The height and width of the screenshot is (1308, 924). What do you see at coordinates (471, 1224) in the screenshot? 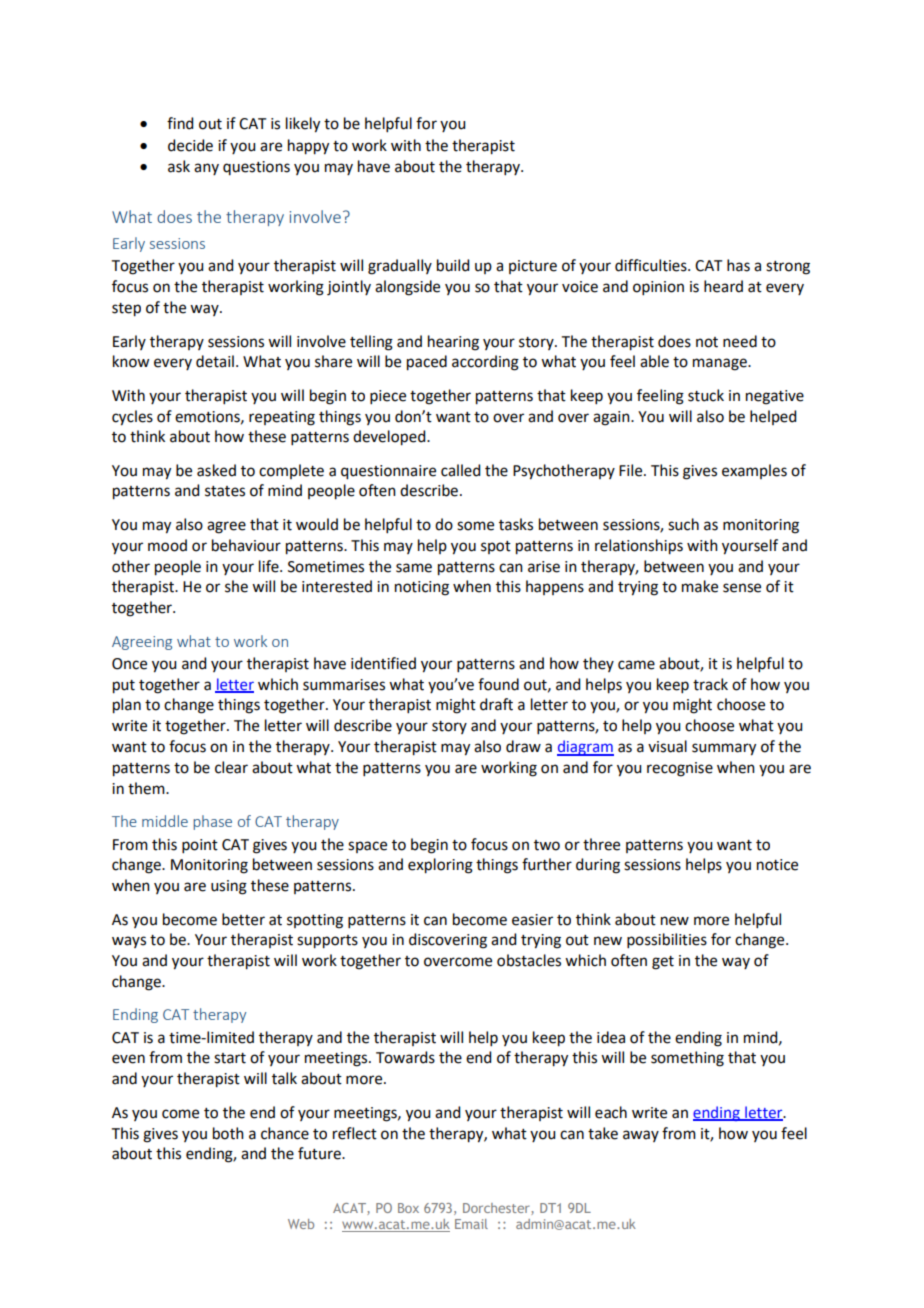
I see `Email` at bounding box center [471, 1224].
